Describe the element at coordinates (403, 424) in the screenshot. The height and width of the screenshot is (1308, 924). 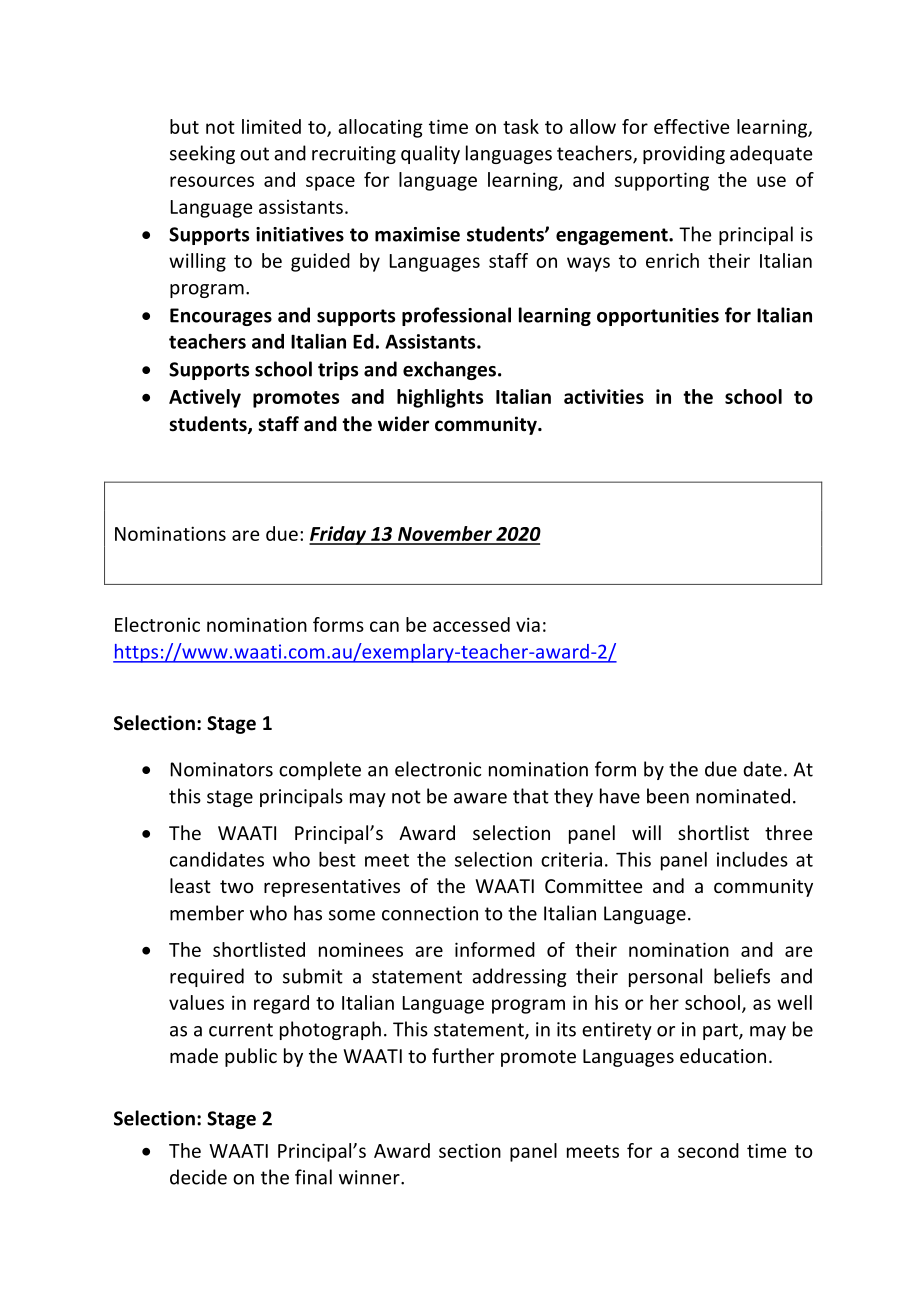
I see `wider` at that location.
